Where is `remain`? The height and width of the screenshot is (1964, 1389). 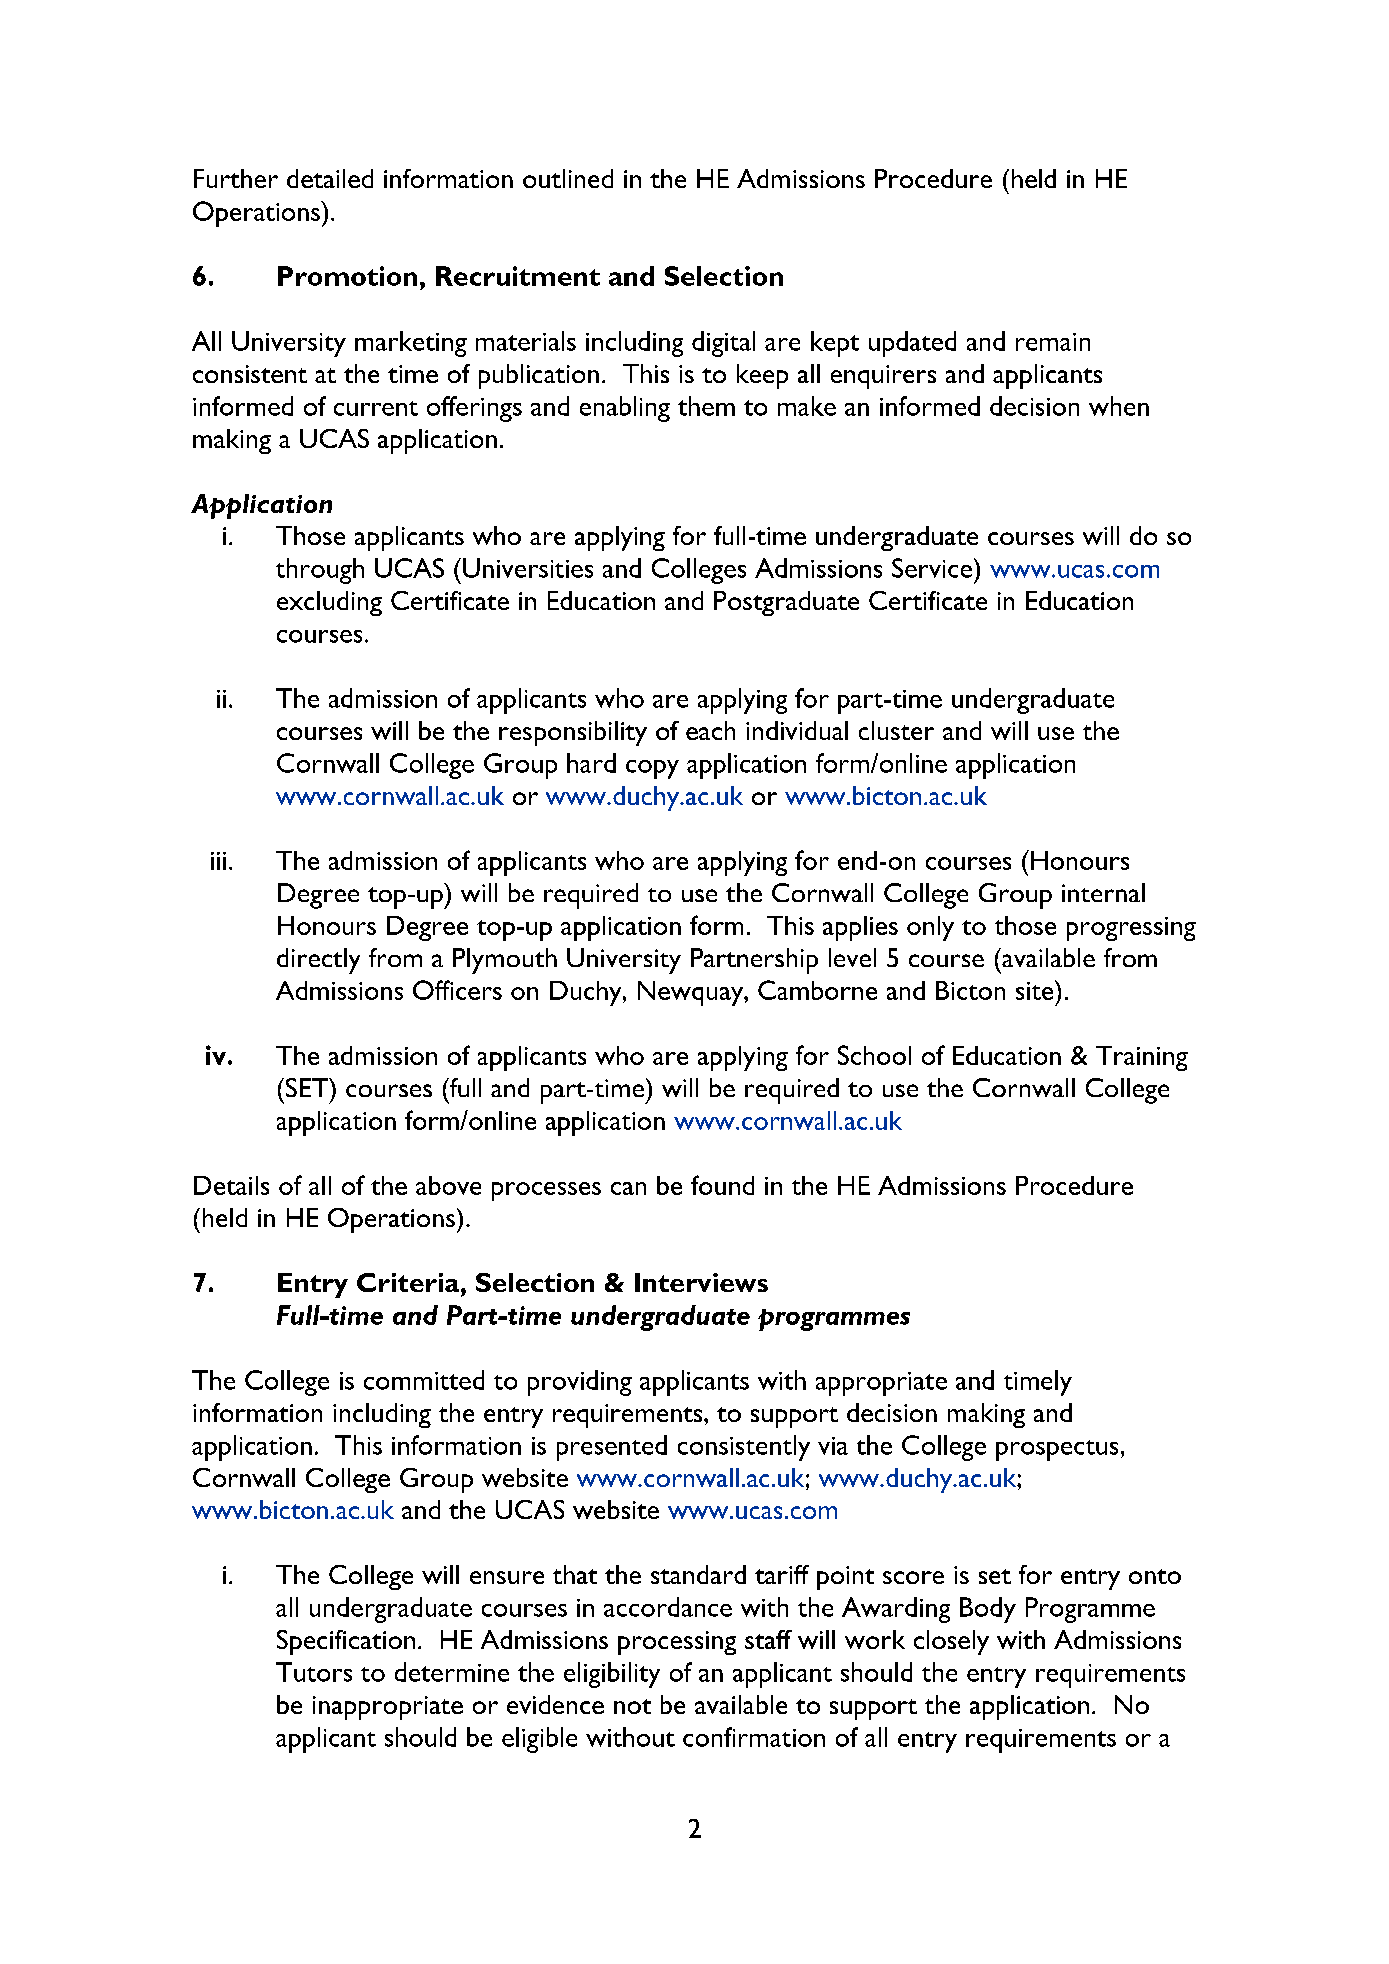
remain is located at coordinates (1053, 342).
